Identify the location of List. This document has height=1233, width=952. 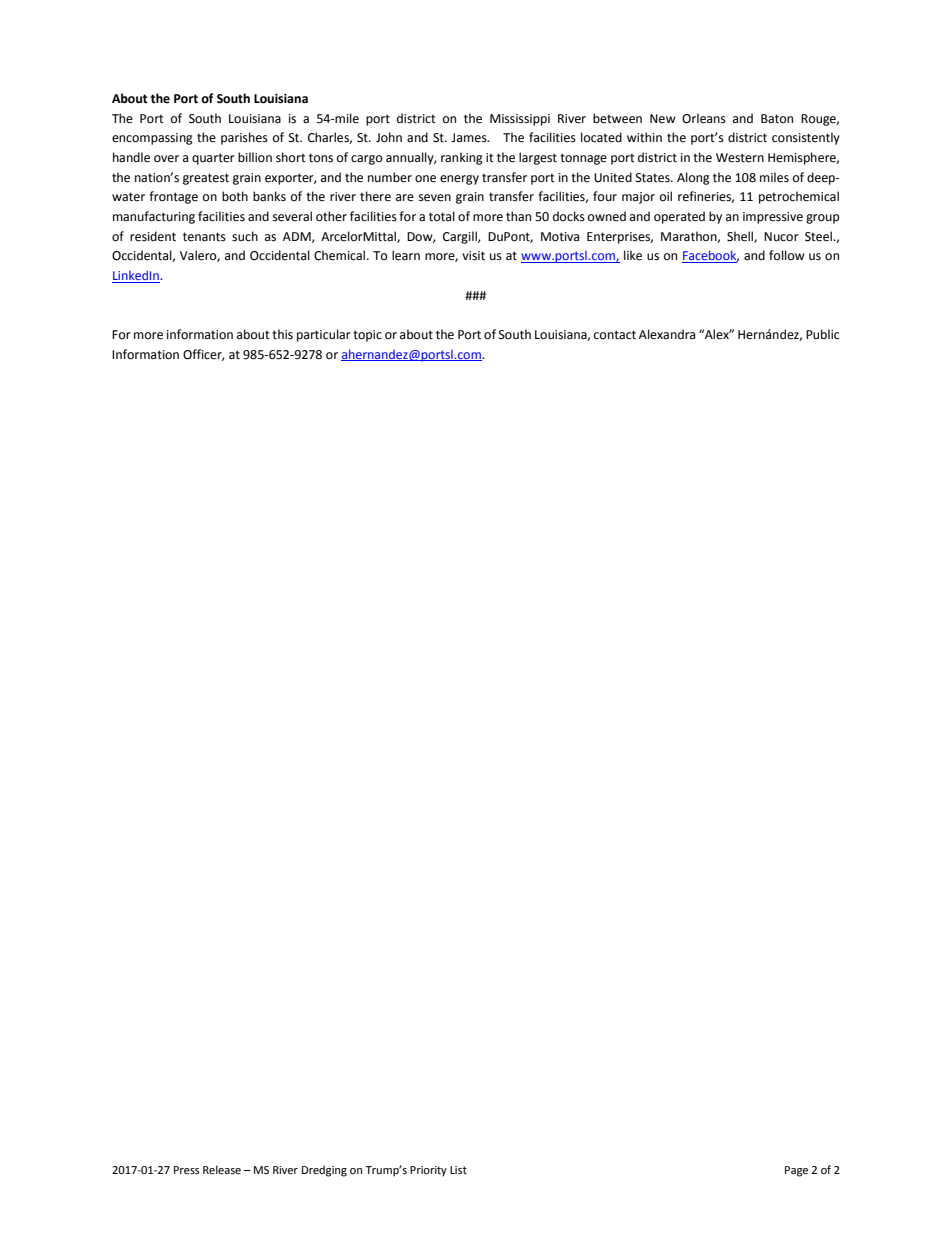
(458, 1170).
